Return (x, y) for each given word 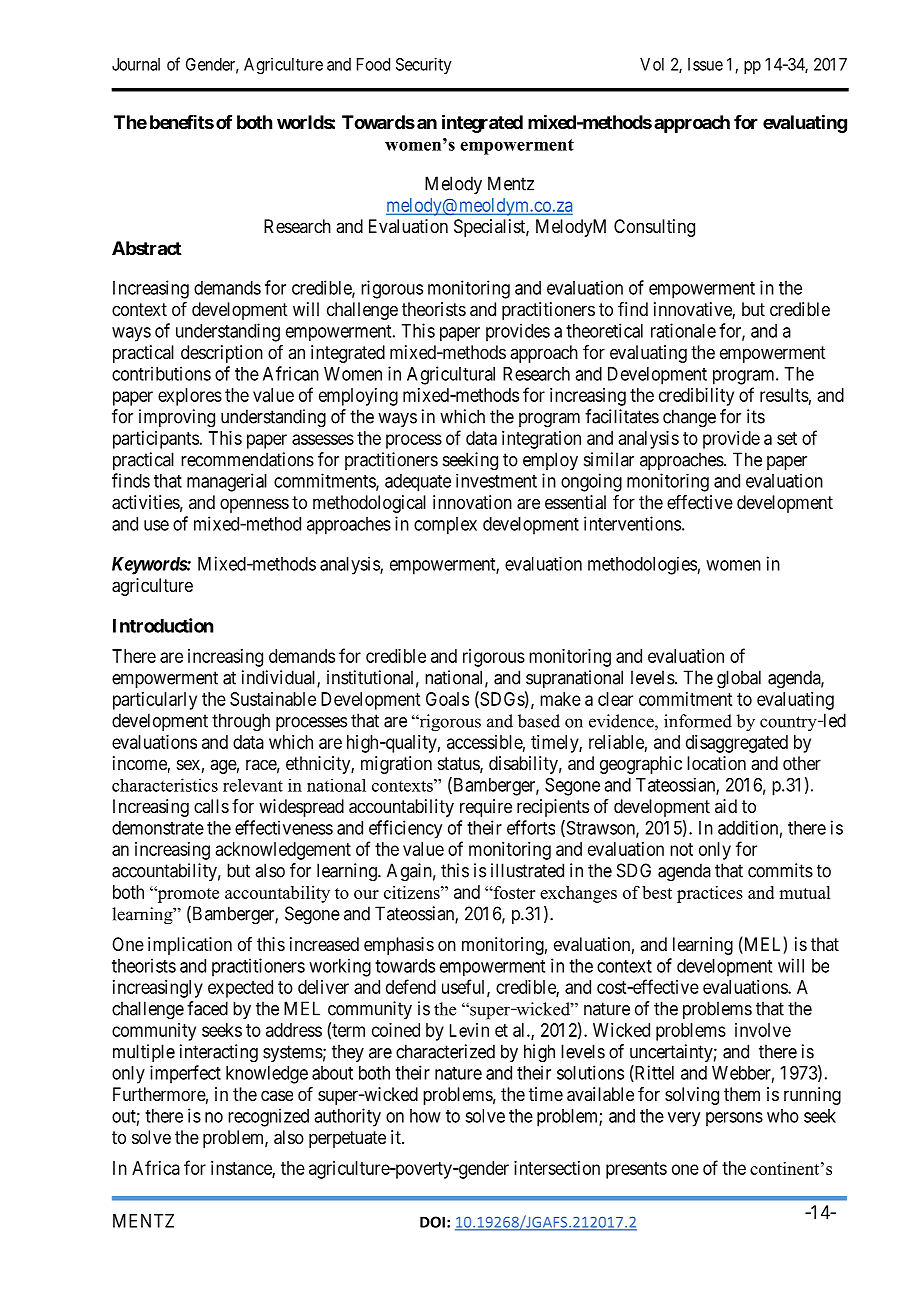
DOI (432, 1222)
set (787, 438)
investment (496, 481)
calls (211, 806)
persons (734, 1119)
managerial (227, 482)
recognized (268, 1117)
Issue (705, 64)
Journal (136, 64)
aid (726, 806)
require (486, 808)
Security (424, 65)
